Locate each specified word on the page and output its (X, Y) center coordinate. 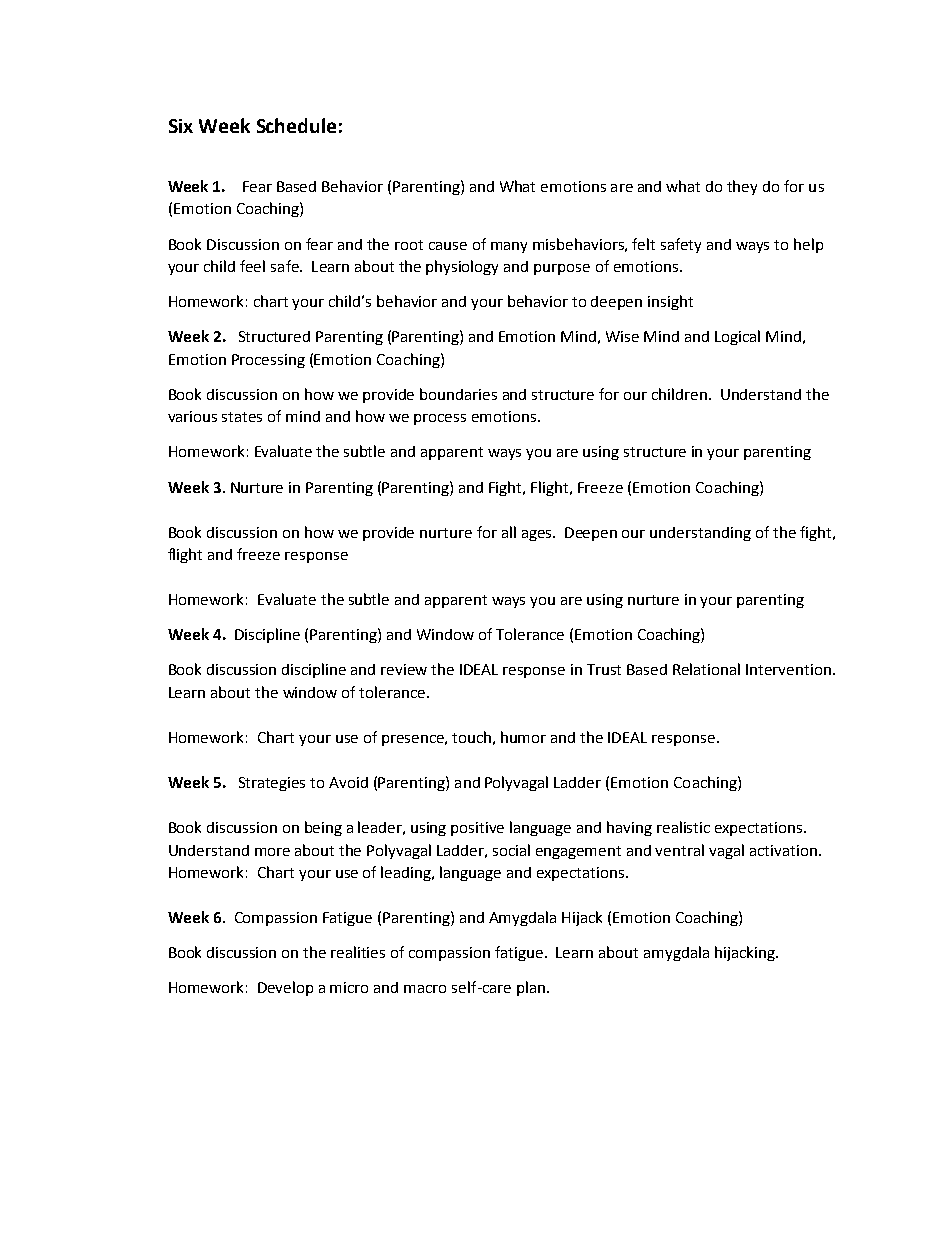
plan (531, 988)
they (742, 187)
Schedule (296, 125)
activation (783, 850)
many (509, 247)
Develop (285, 988)
